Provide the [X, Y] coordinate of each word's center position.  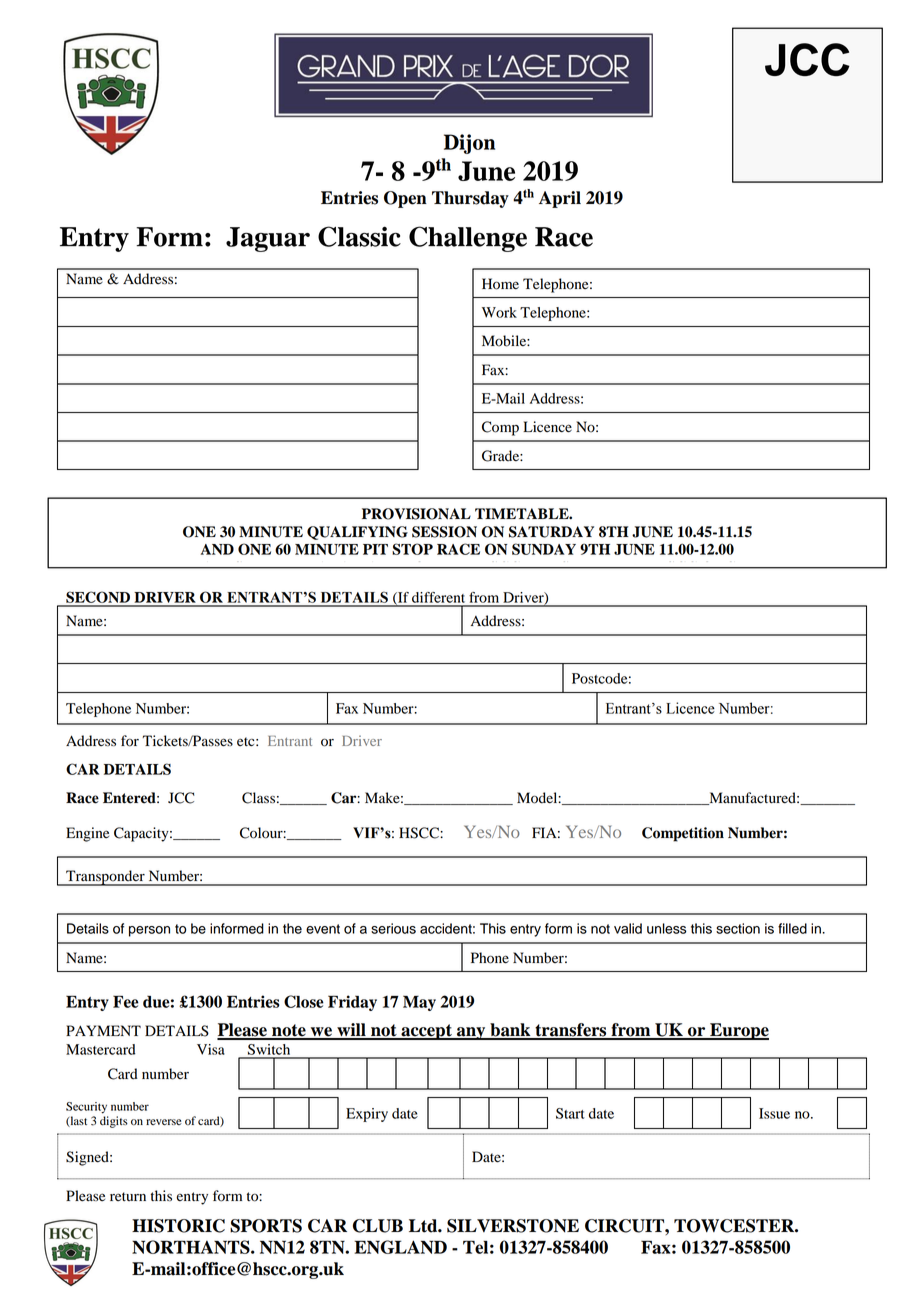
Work [499, 312]
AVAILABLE [363, 568]
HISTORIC [178, 1226]
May [419, 1003]
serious [393, 928]
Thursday [470, 199]
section [738, 928]
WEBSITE [560, 568]
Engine [87, 834]
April [560, 199]
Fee [126, 1001]
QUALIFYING [357, 533]
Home [500, 284]
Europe [738, 1031]
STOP [412, 549]
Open [405, 199]
